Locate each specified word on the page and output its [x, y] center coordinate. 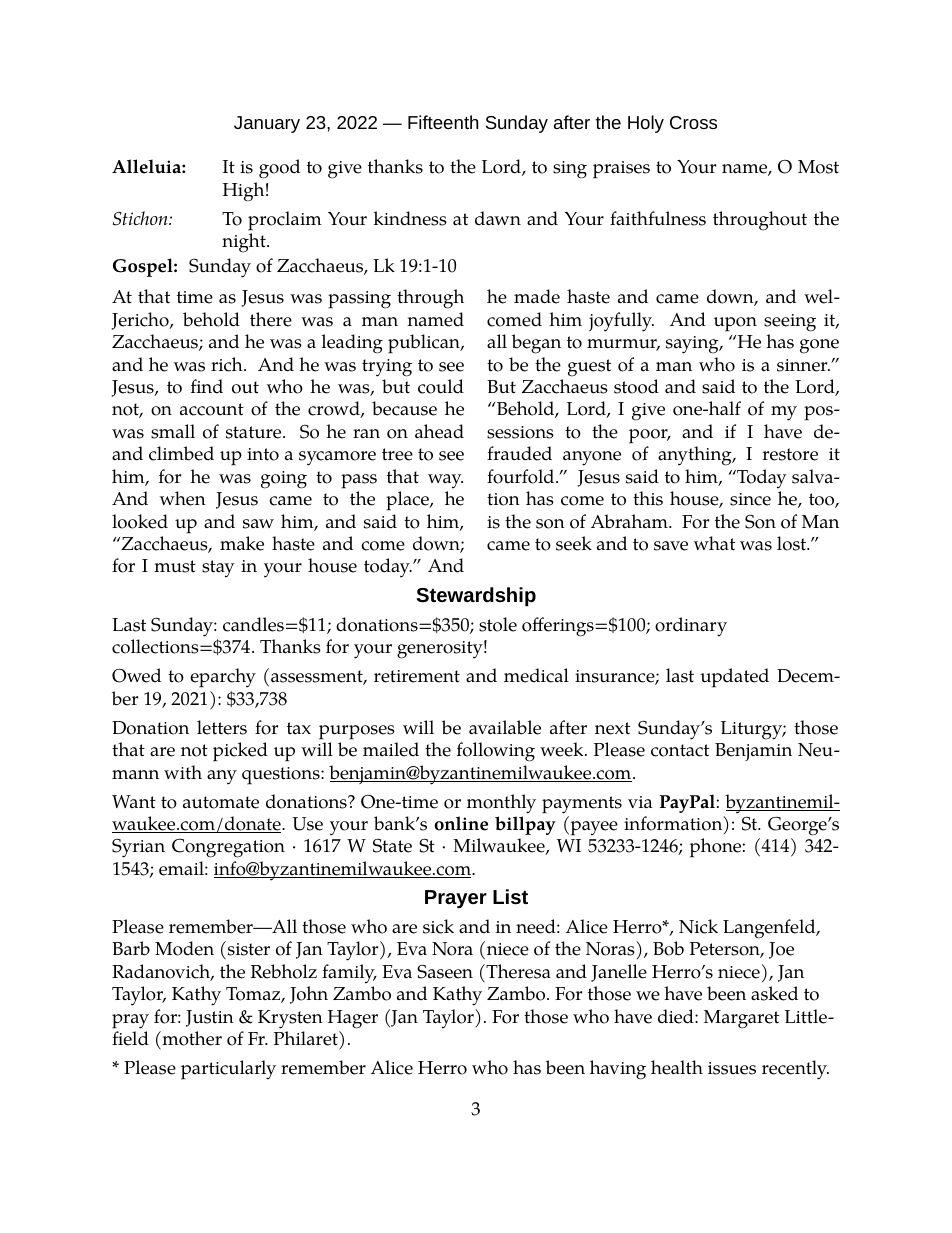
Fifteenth [443, 122]
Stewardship [476, 597]
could [441, 386]
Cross [693, 122]
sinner [803, 365]
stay [218, 569]
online [461, 823]
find [207, 386]
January [267, 124]
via [640, 802]
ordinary [691, 627]
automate [221, 802]
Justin [210, 1018]
